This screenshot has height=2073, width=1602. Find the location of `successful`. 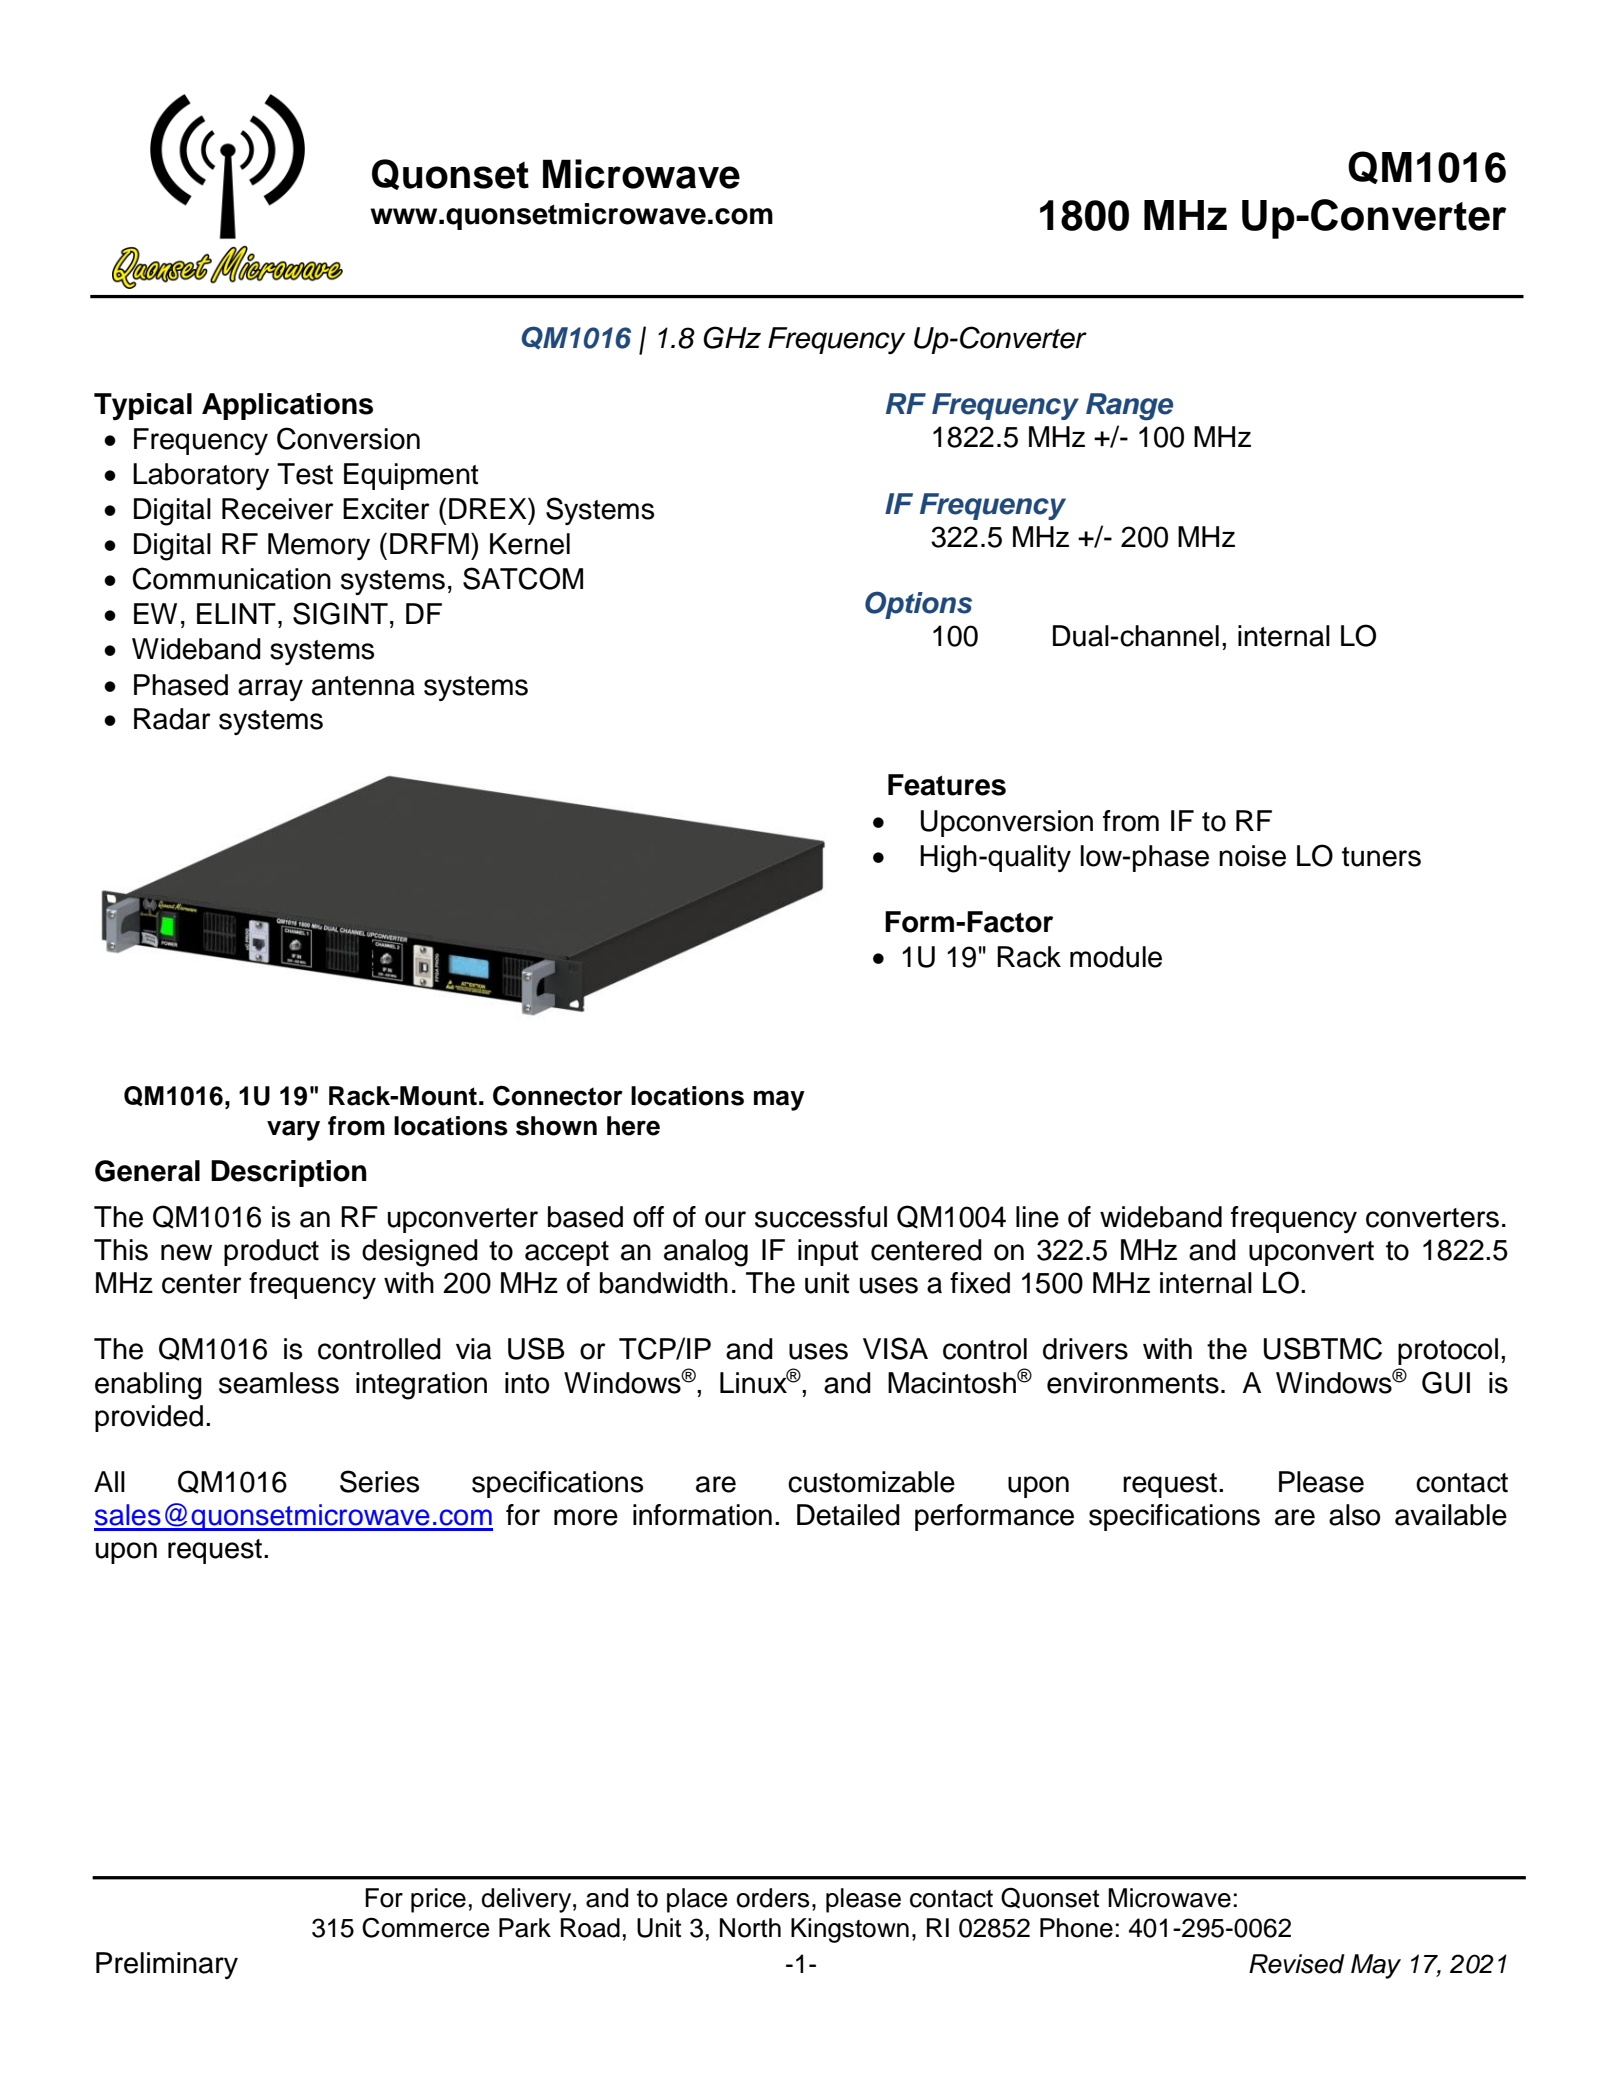

successful is located at coordinates (821, 1217).
